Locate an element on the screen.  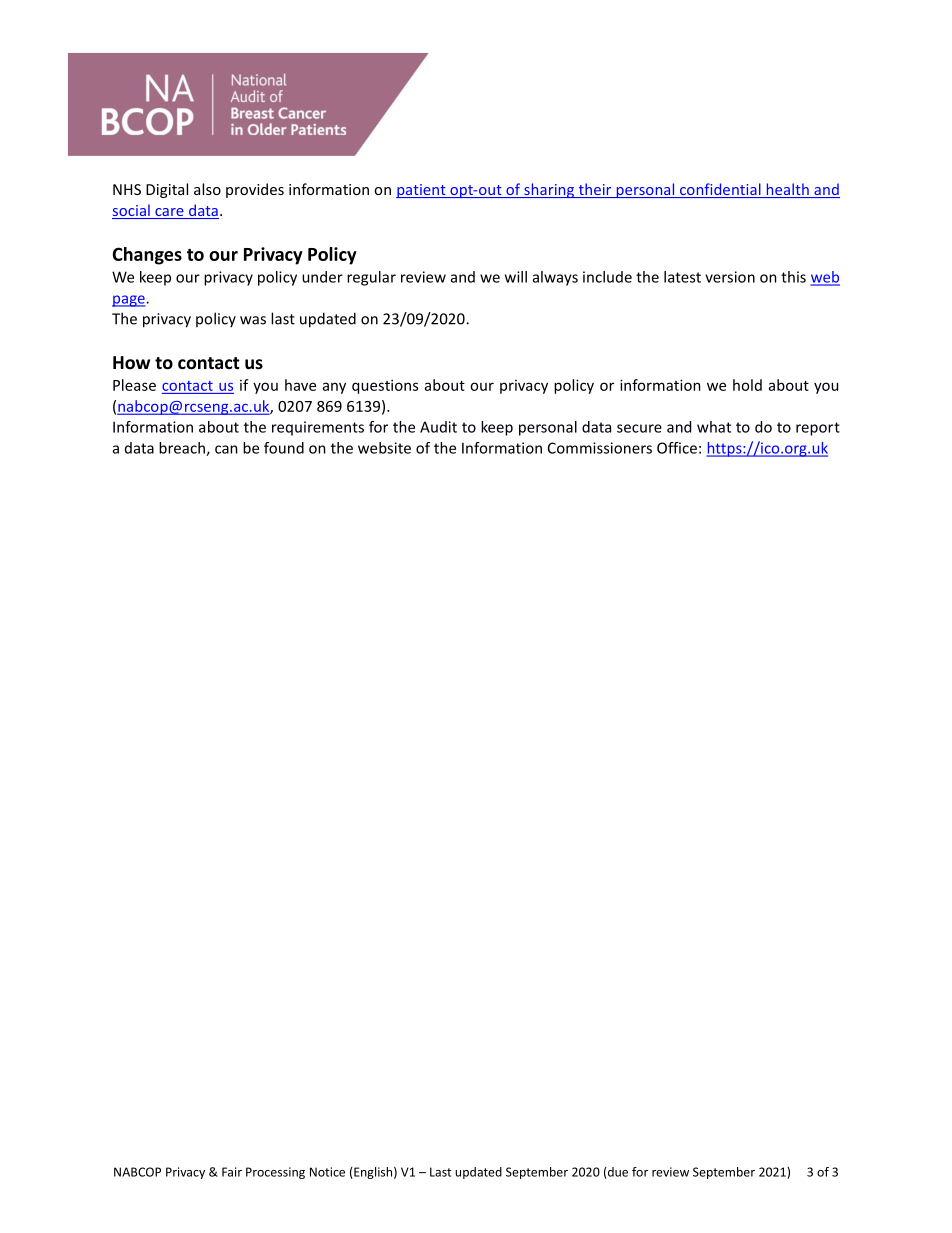
Office is located at coordinates (677, 448).
